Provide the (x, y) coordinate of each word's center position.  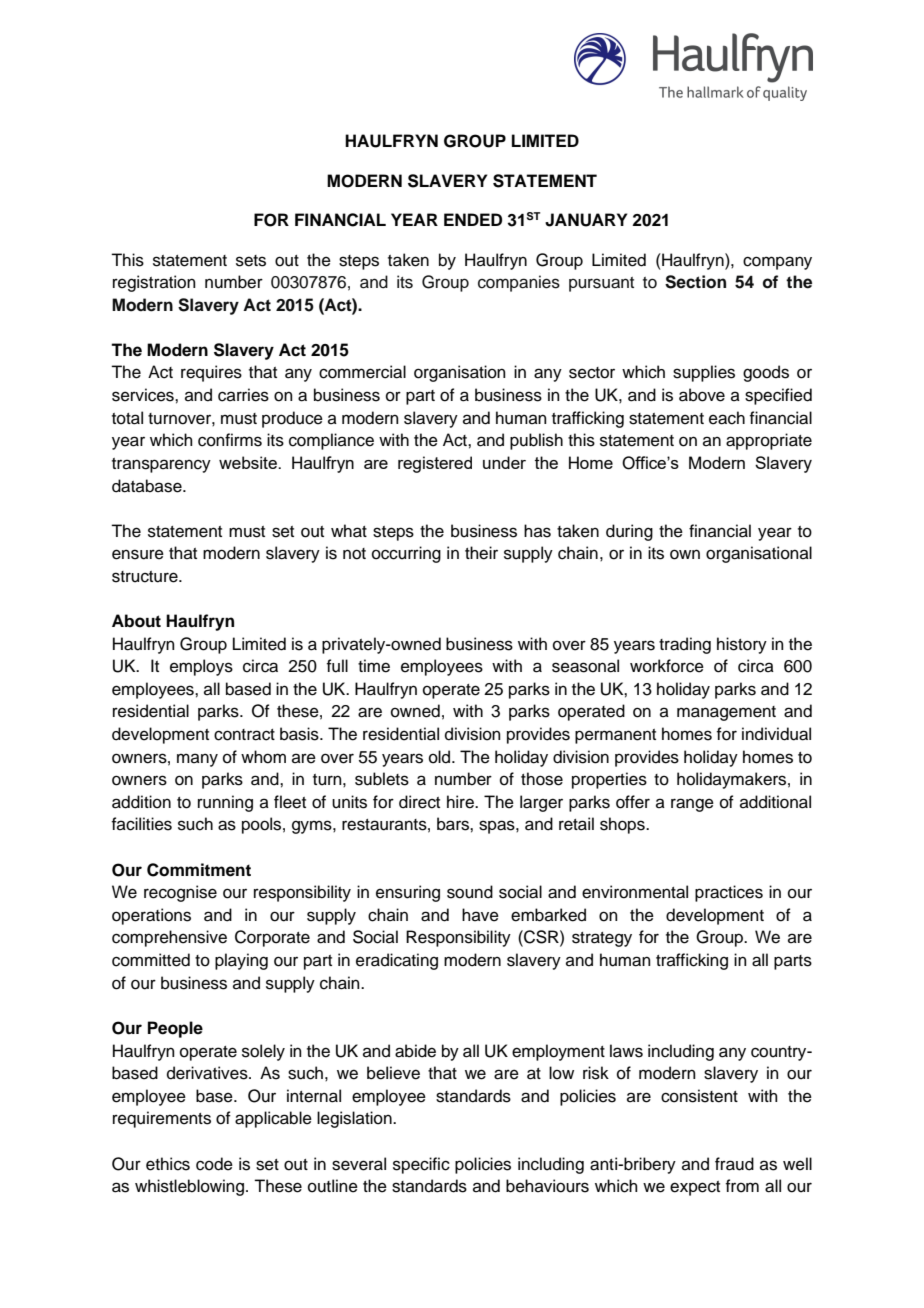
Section (695, 282)
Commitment (199, 870)
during (629, 532)
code (214, 1164)
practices (729, 893)
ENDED (473, 219)
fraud (734, 1164)
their (481, 553)
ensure (138, 554)
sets (251, 261)
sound (470, 892)
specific (421, 1165)
